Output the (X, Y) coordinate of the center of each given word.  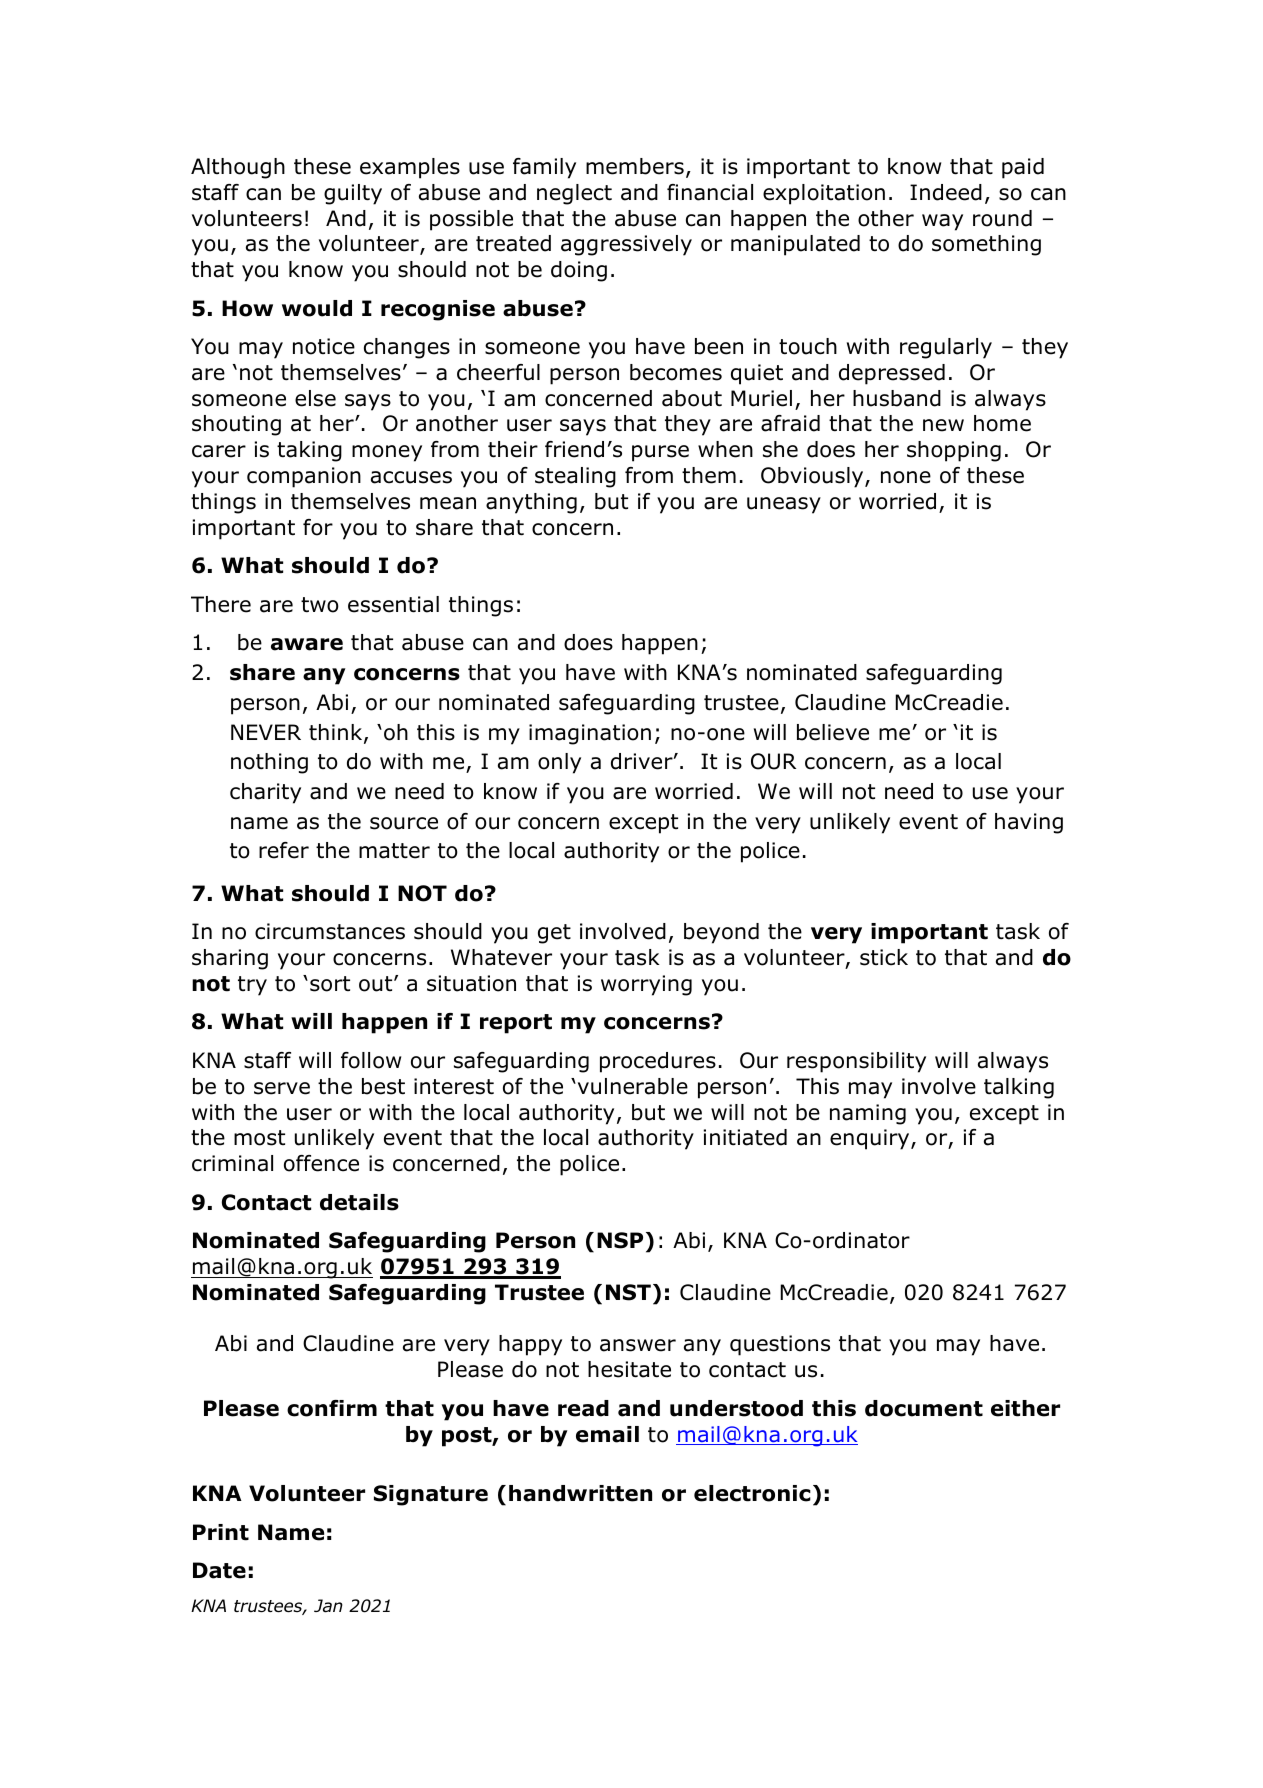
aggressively (626, 245)
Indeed (946, 192)
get (554, 934)
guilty (353, 194)
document (924, 1408)
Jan (328, 1606)
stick (884, 957)
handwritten (580, 1493)
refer (284, 850)
